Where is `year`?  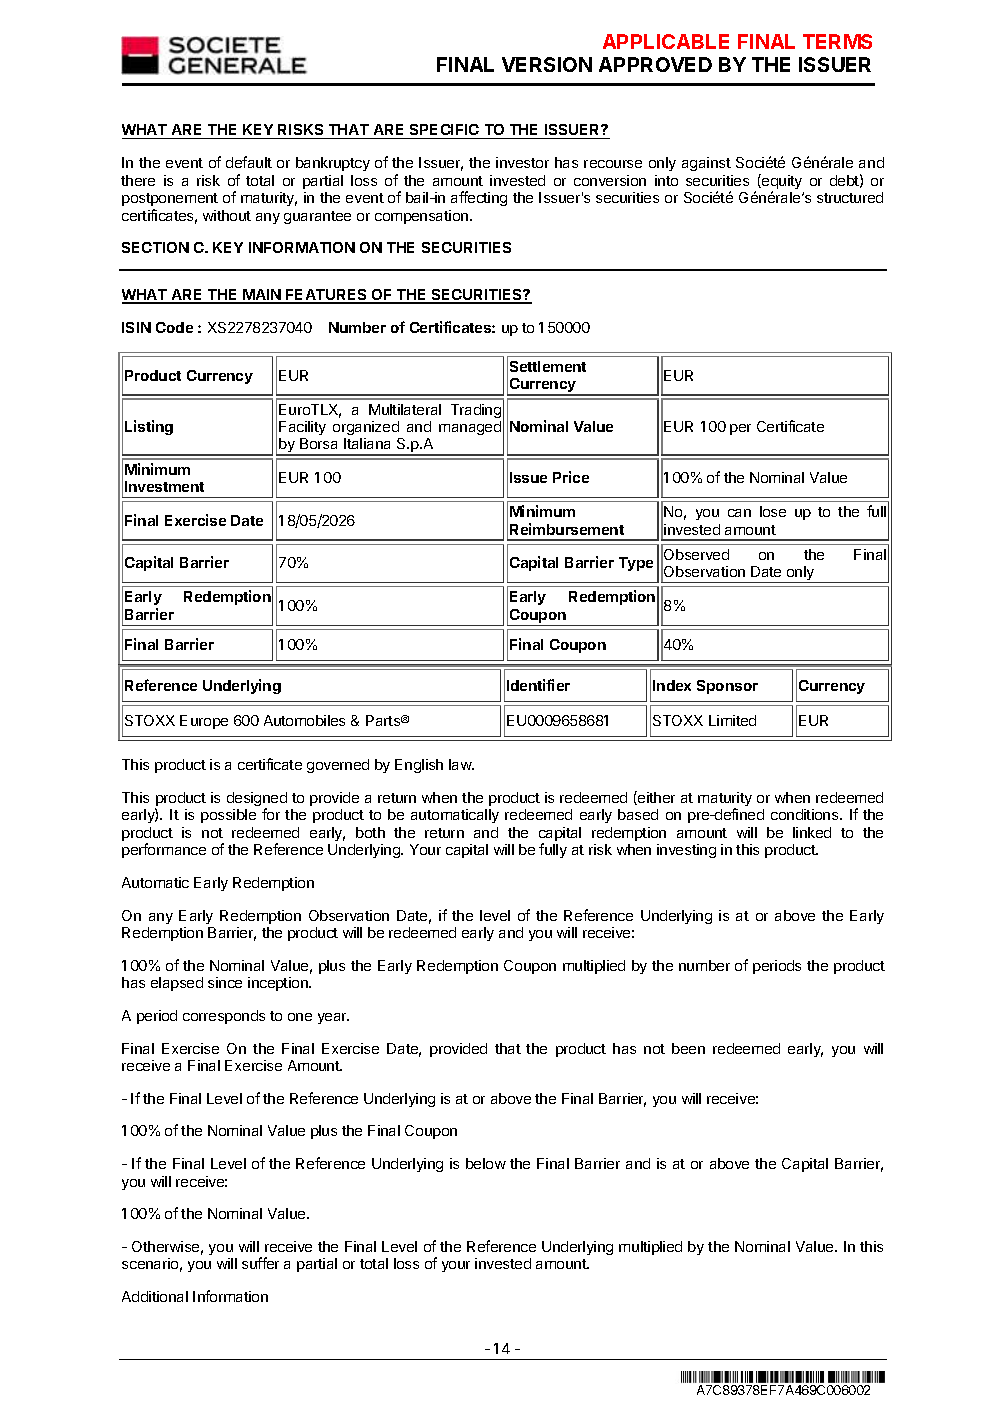 year is located at coordinates (333, 1018).
